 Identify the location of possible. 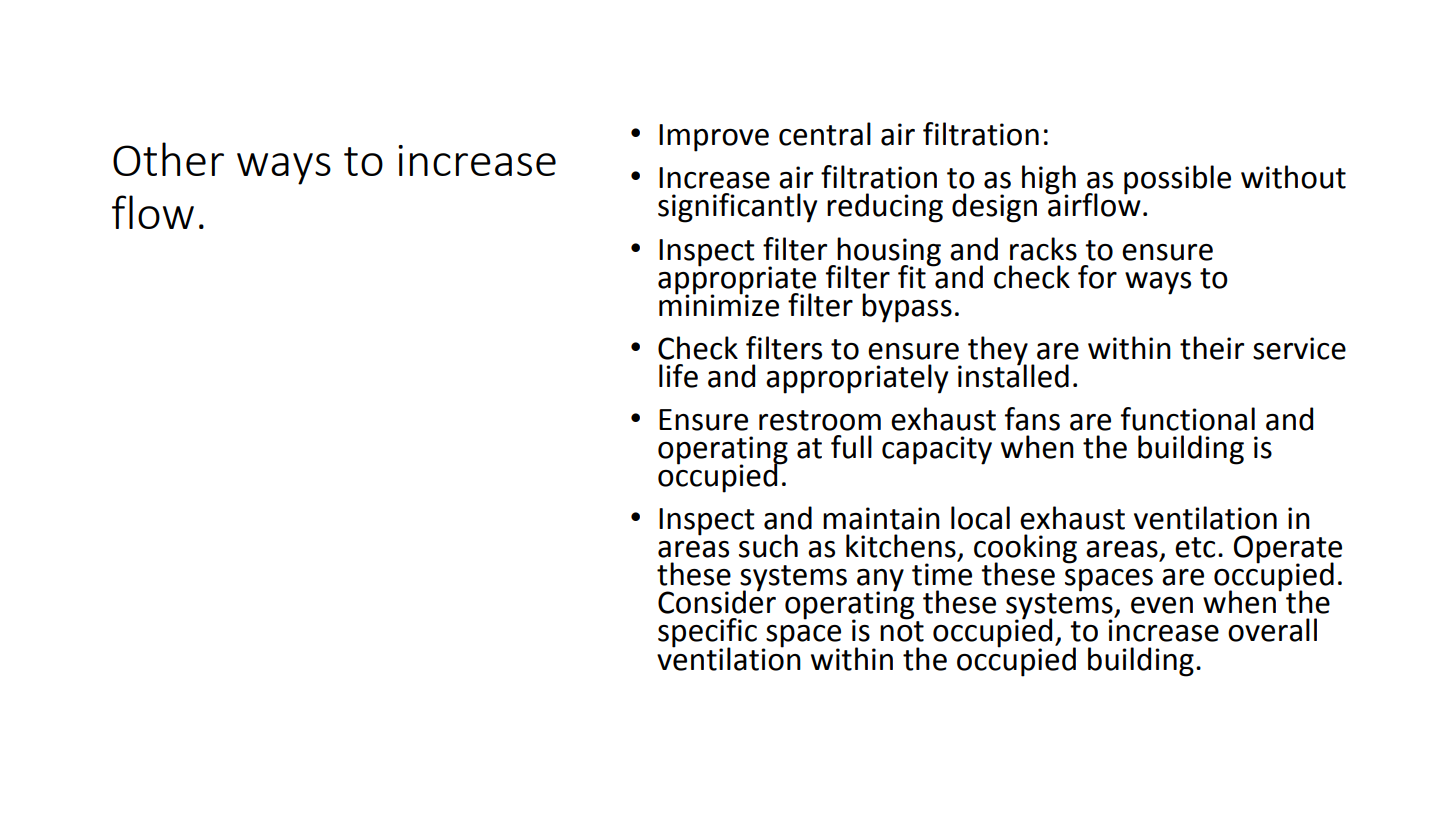
(1177, 180).
